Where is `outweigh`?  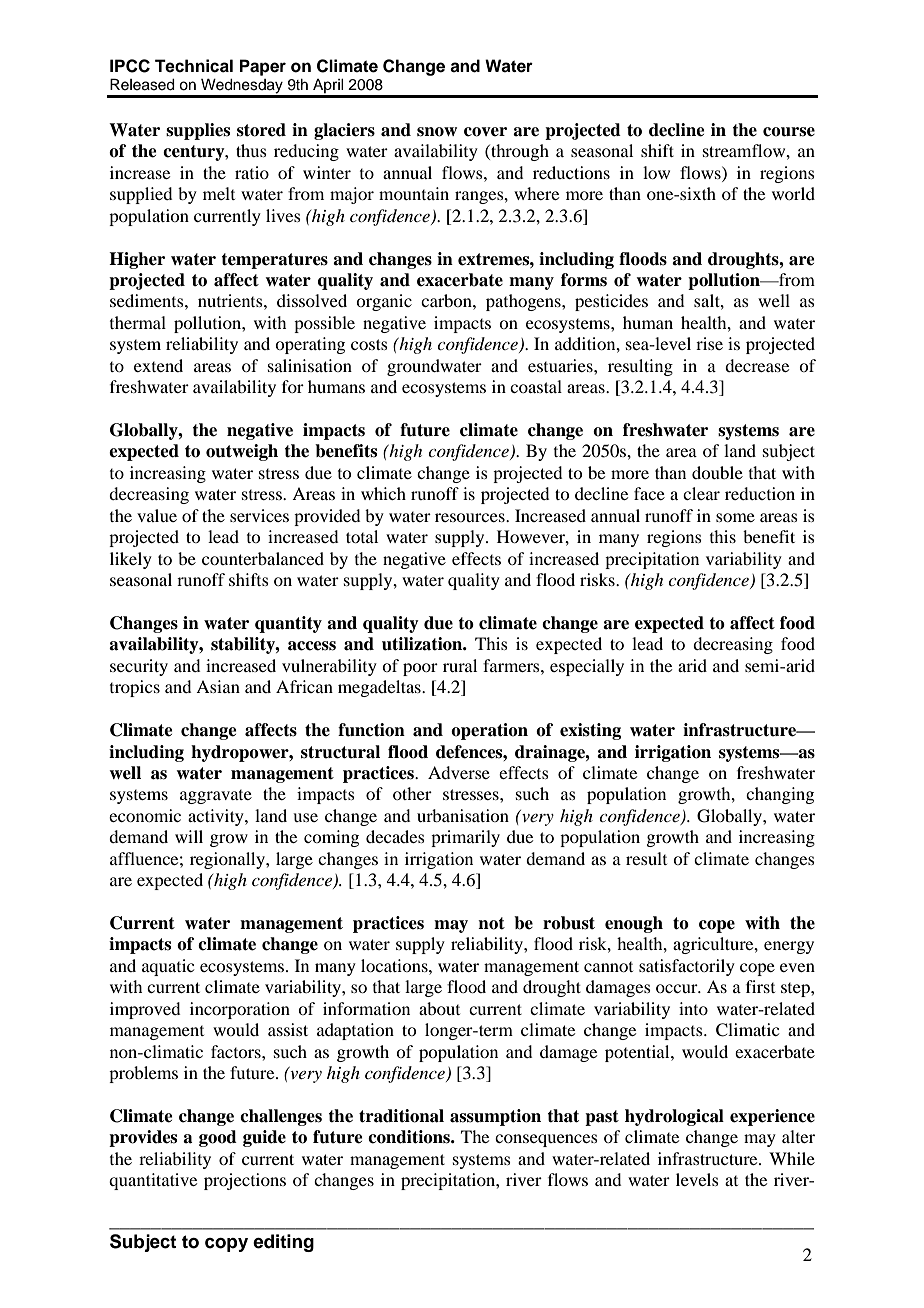
outweigh is located at coordinates (242, 452).
